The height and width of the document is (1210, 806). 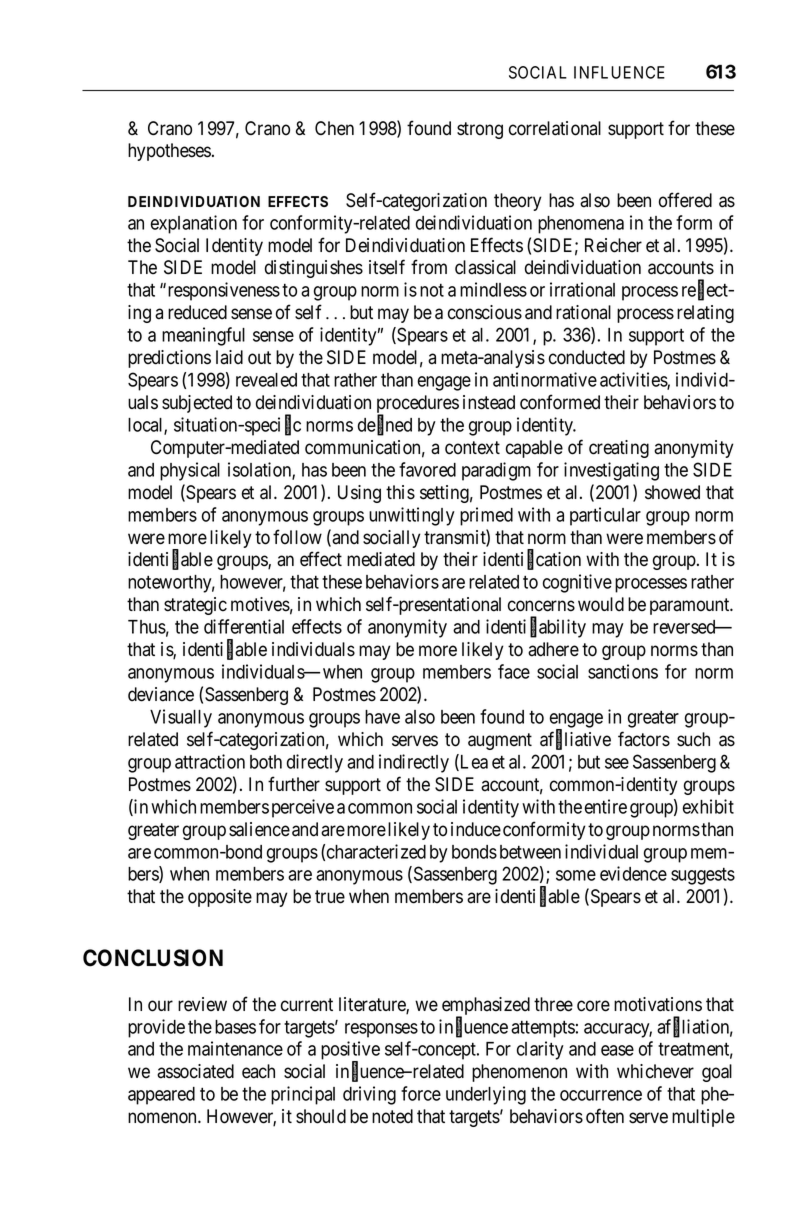 What do you see at coordinates (195, 1071) in the document?
I see `associated` at bounding box center [195, 1071].
